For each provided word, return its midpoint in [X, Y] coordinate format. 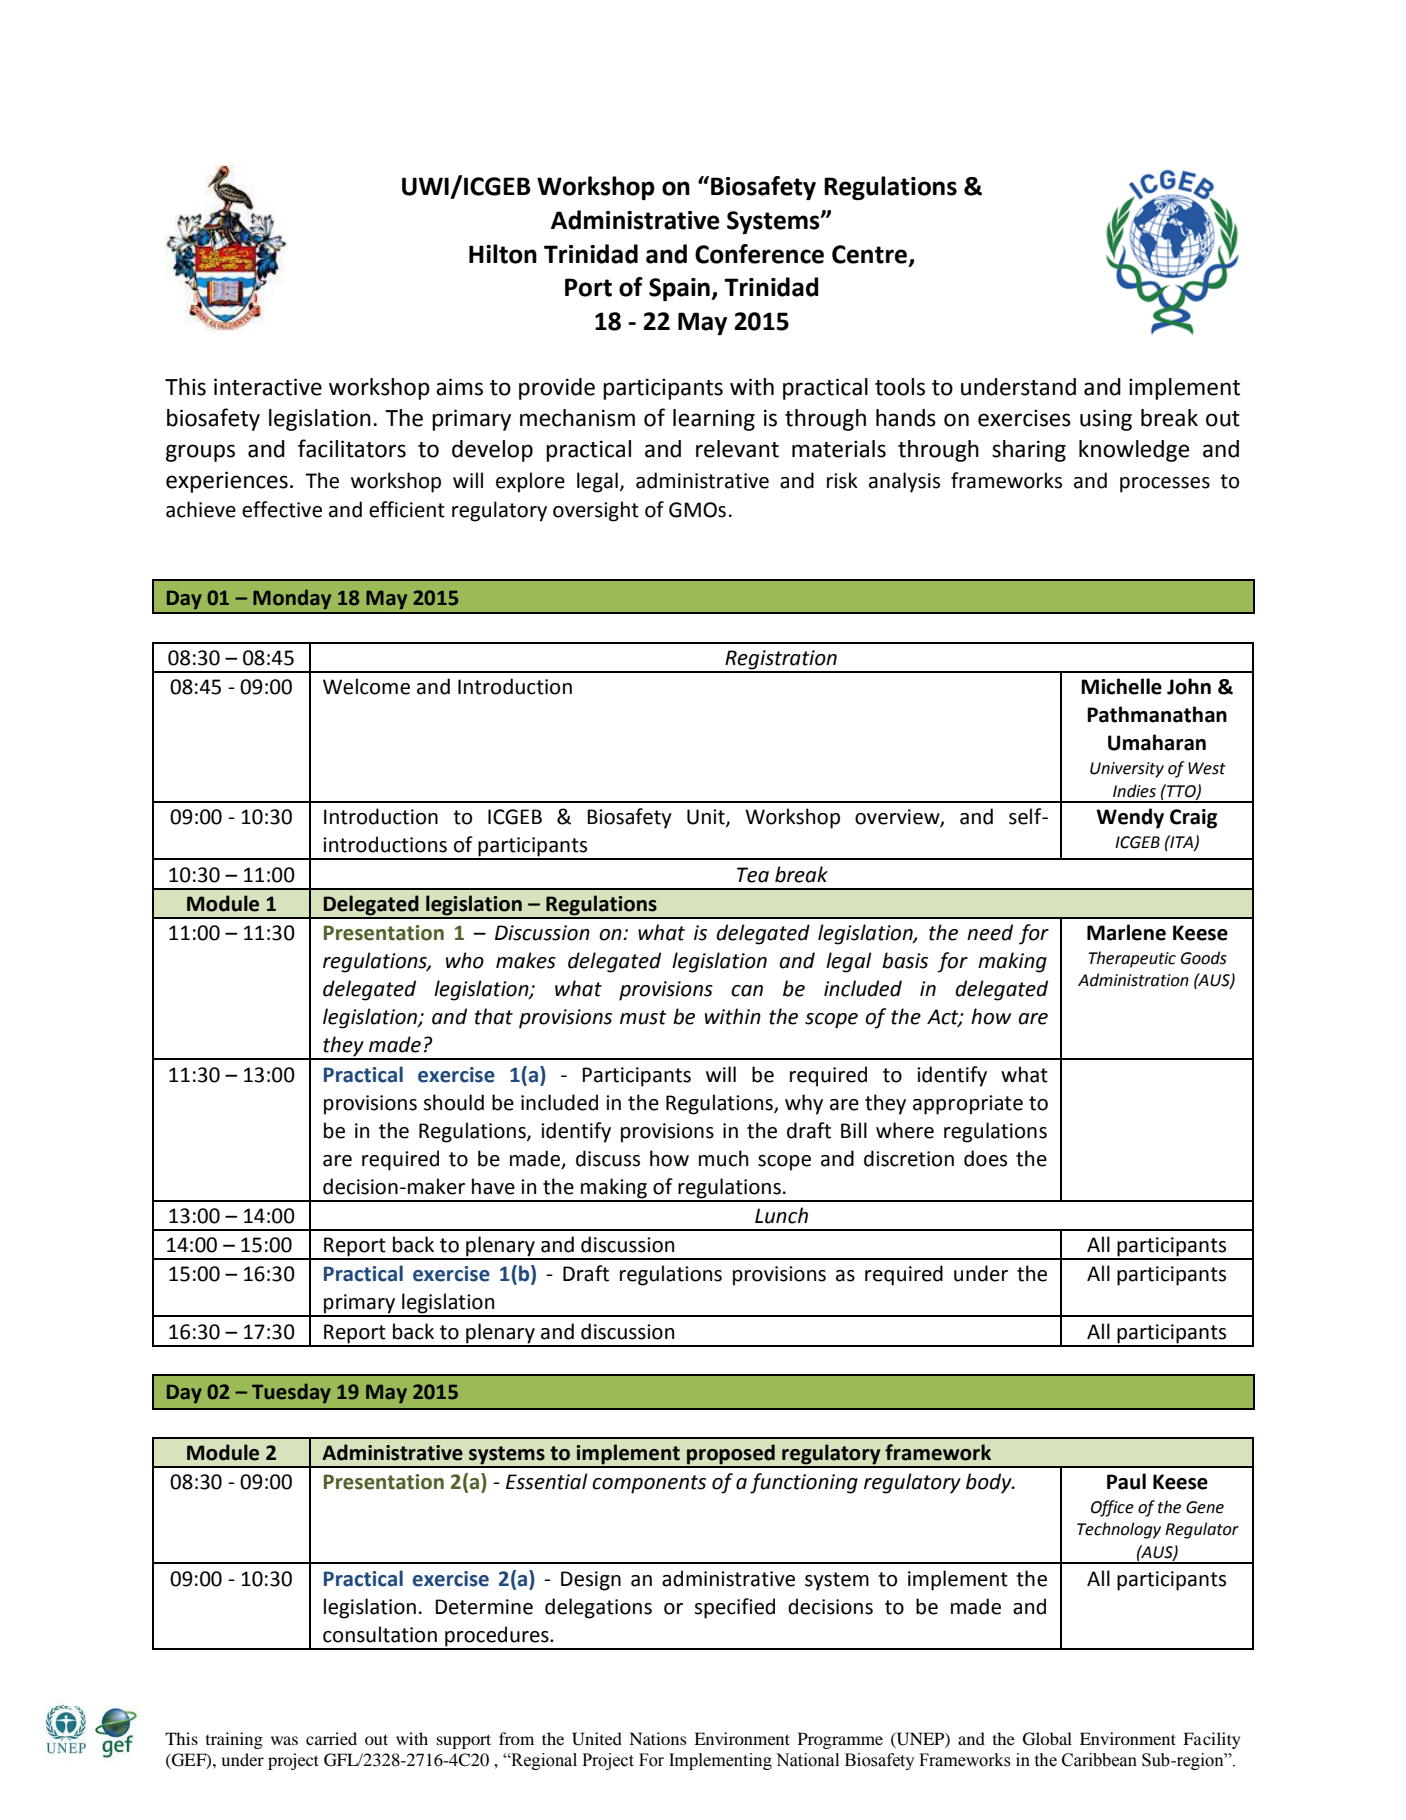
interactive [268, 387]
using [1106, 420]
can [747, 991]
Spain [680, 289]
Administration [1133, 980]
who [465, 960]
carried [331, 1738]
